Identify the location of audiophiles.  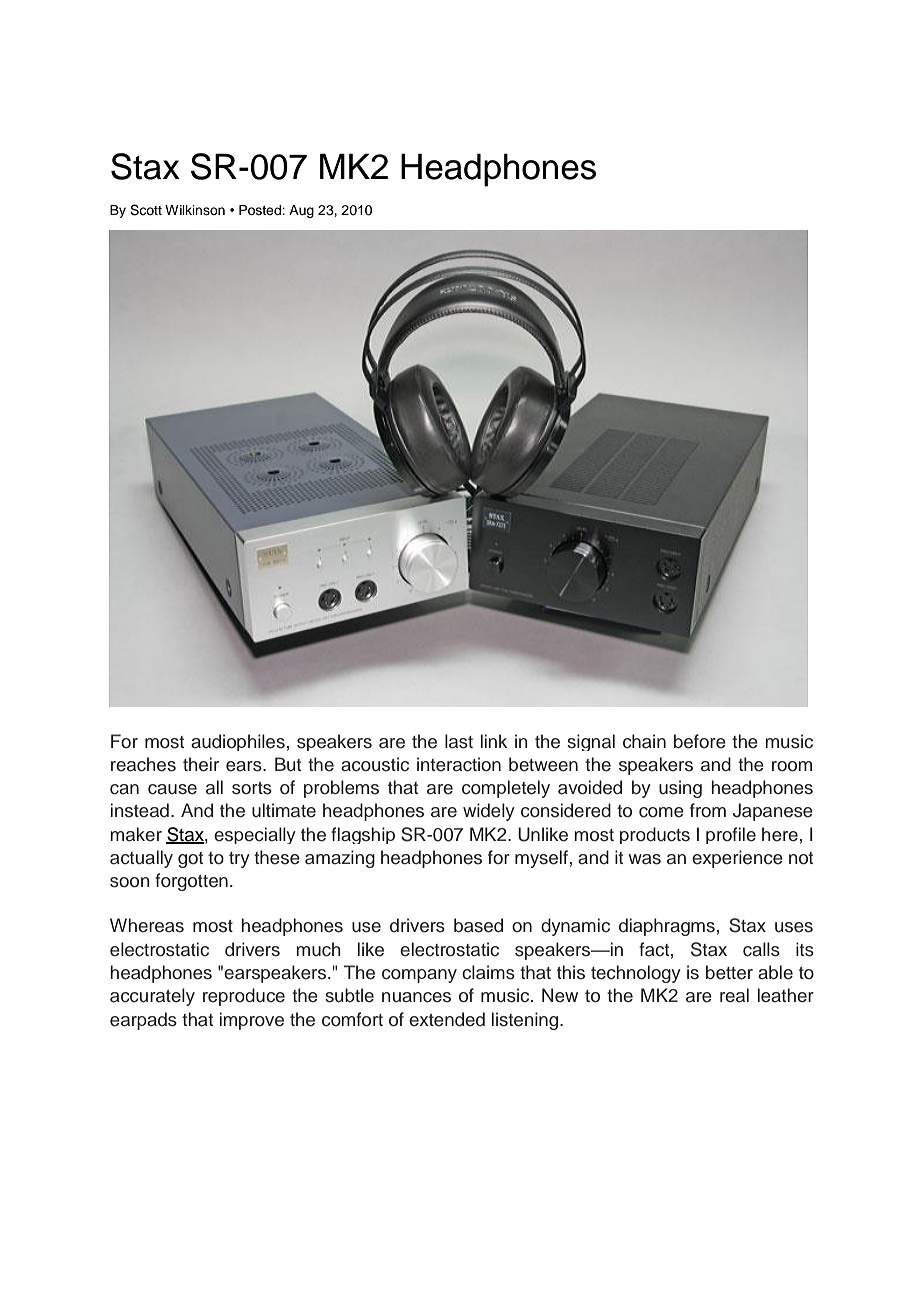
(238, 742).
